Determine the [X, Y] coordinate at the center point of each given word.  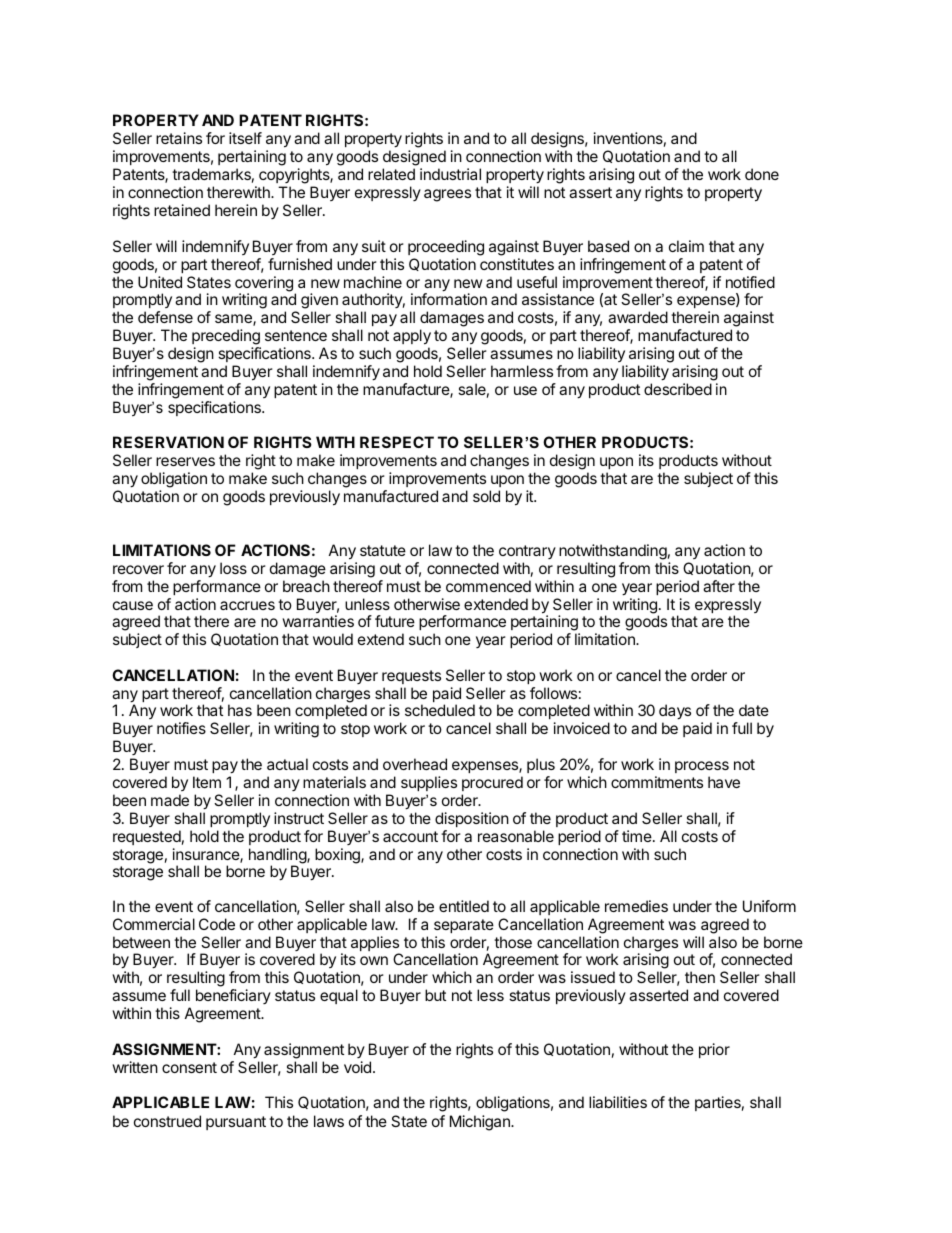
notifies [181, 728]
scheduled [440, 710]
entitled [464, 906]
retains [179, 138]
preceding [226, 338]
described [678, 389]
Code [217, 924]
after [719, 586]
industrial [450, 174]
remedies [636, 906]
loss [233, 568]
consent [189, 1067]
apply [412, 338]
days [675, 713]
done [762, 174]
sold [486, 496]
